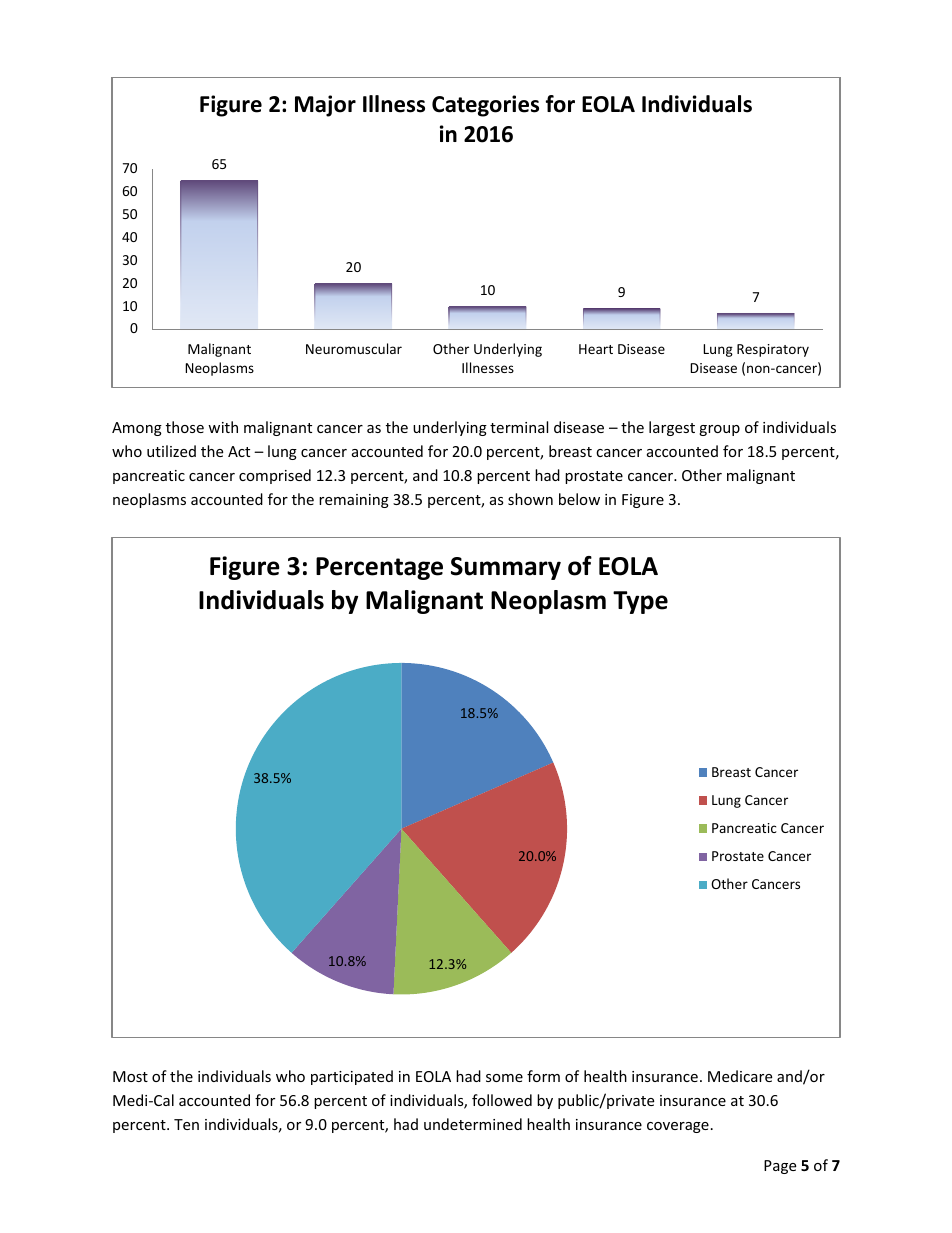 The width and height of the screenshot is (952, 1233). I want to click on with, so click(223, 427).
